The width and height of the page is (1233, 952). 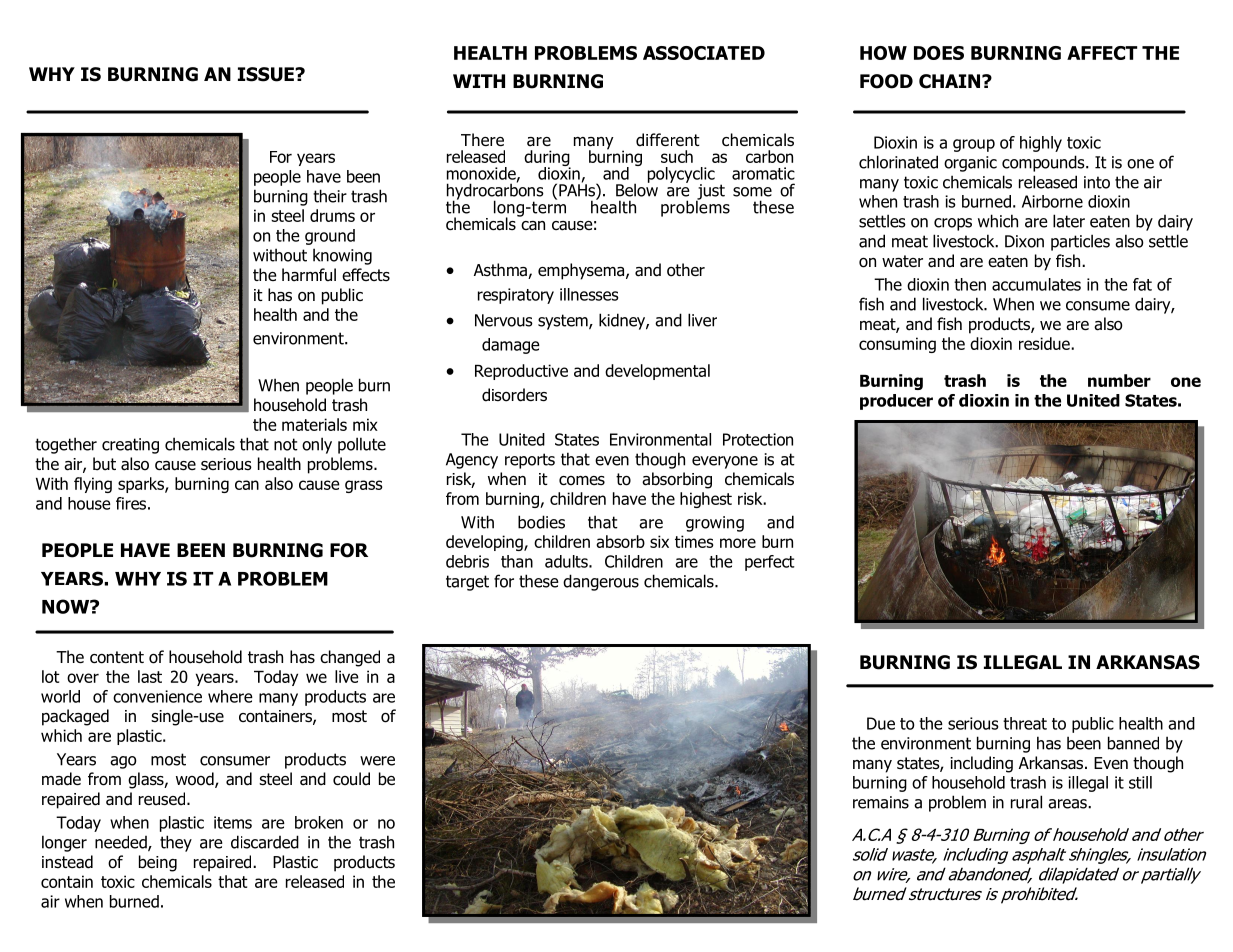 I want to click on broken, so click(x=319, y=822).
